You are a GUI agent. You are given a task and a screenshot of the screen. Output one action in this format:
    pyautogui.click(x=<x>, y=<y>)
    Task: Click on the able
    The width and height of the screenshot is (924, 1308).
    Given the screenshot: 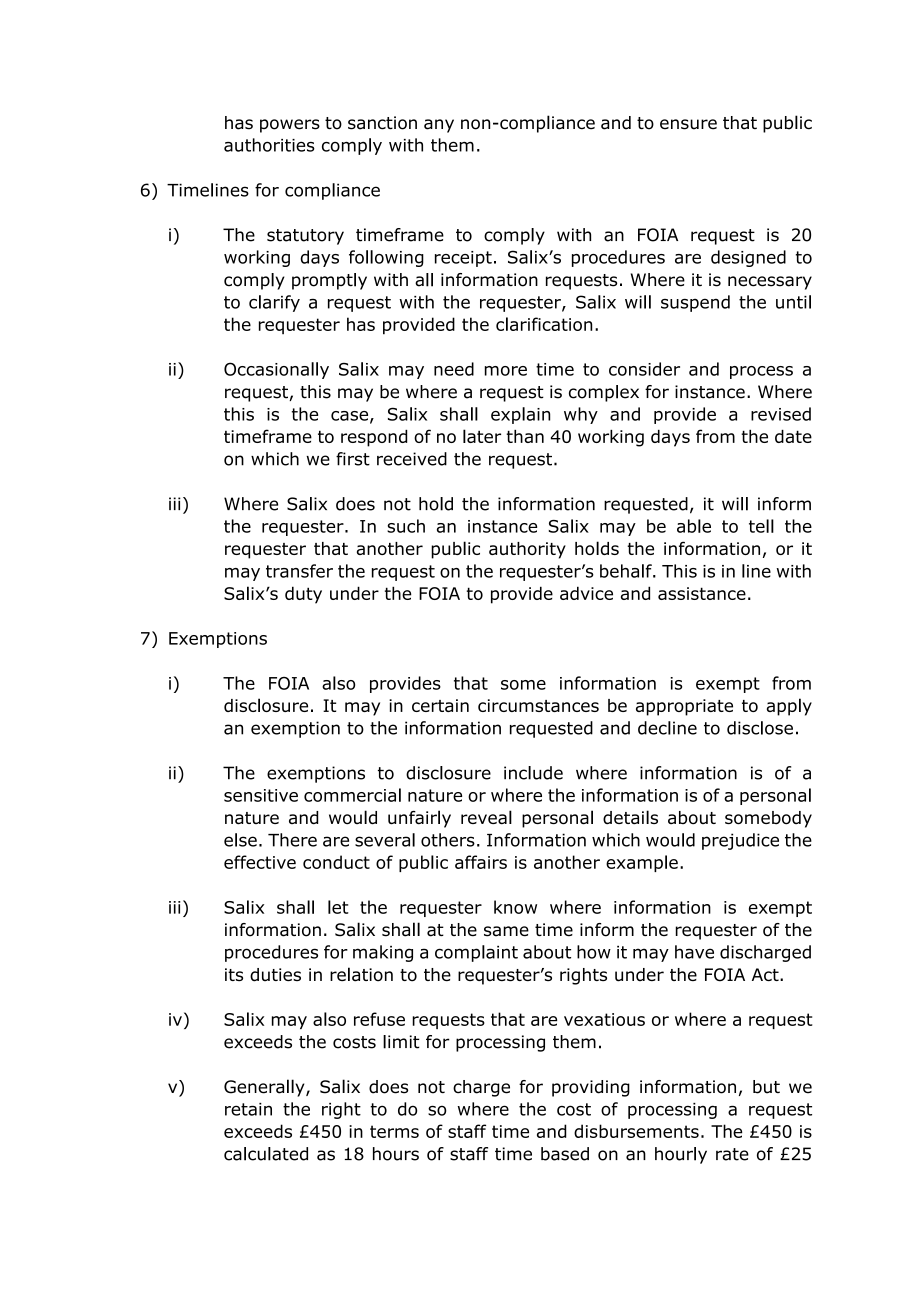 What is the action you would take?
    pyautogui.click(x=694, y=526)
